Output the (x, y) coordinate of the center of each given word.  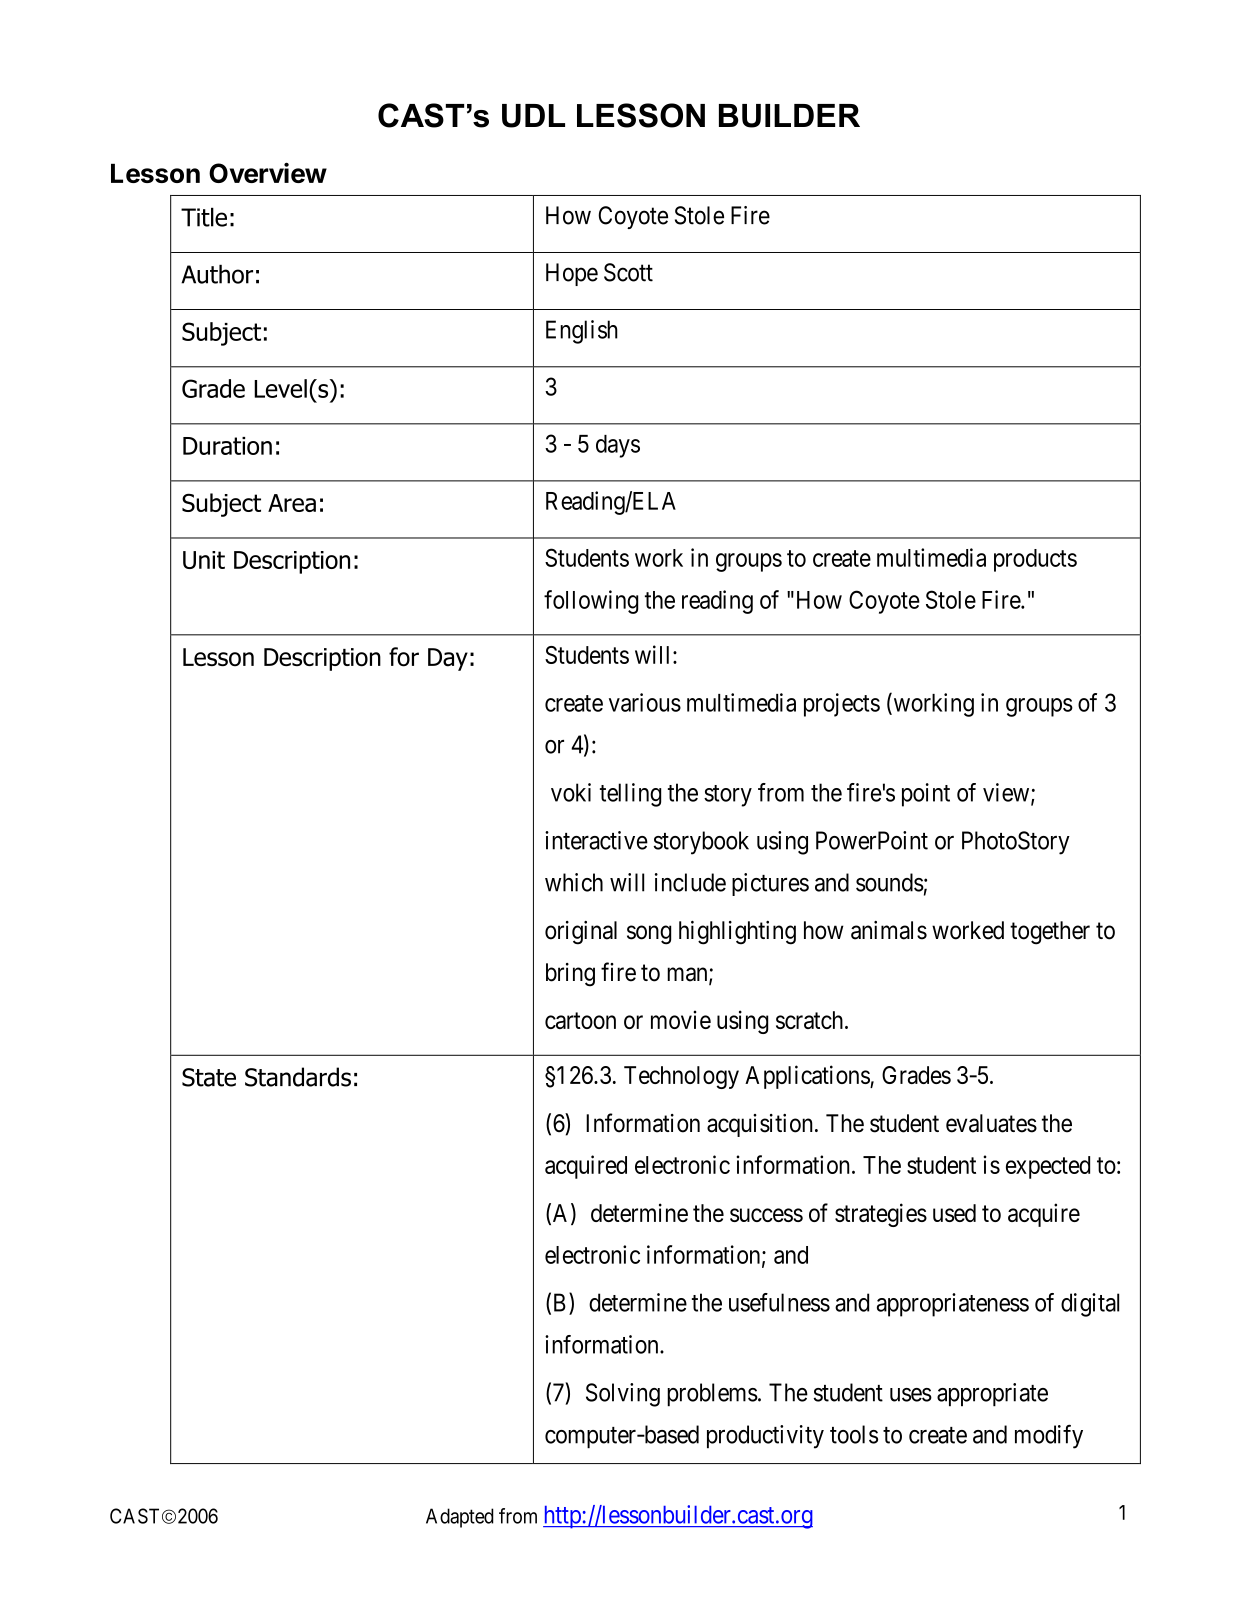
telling (630, 795)
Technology (681, 1077)
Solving (623, 1395)
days (618, 446)
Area (292, 503)
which (574, 882)
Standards (298, 1077)
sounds (890, 882)
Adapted (460, 1518)
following (591, 602)
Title (204, 217)
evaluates (991, 1123)
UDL (533, 116)
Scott (628, 272)
